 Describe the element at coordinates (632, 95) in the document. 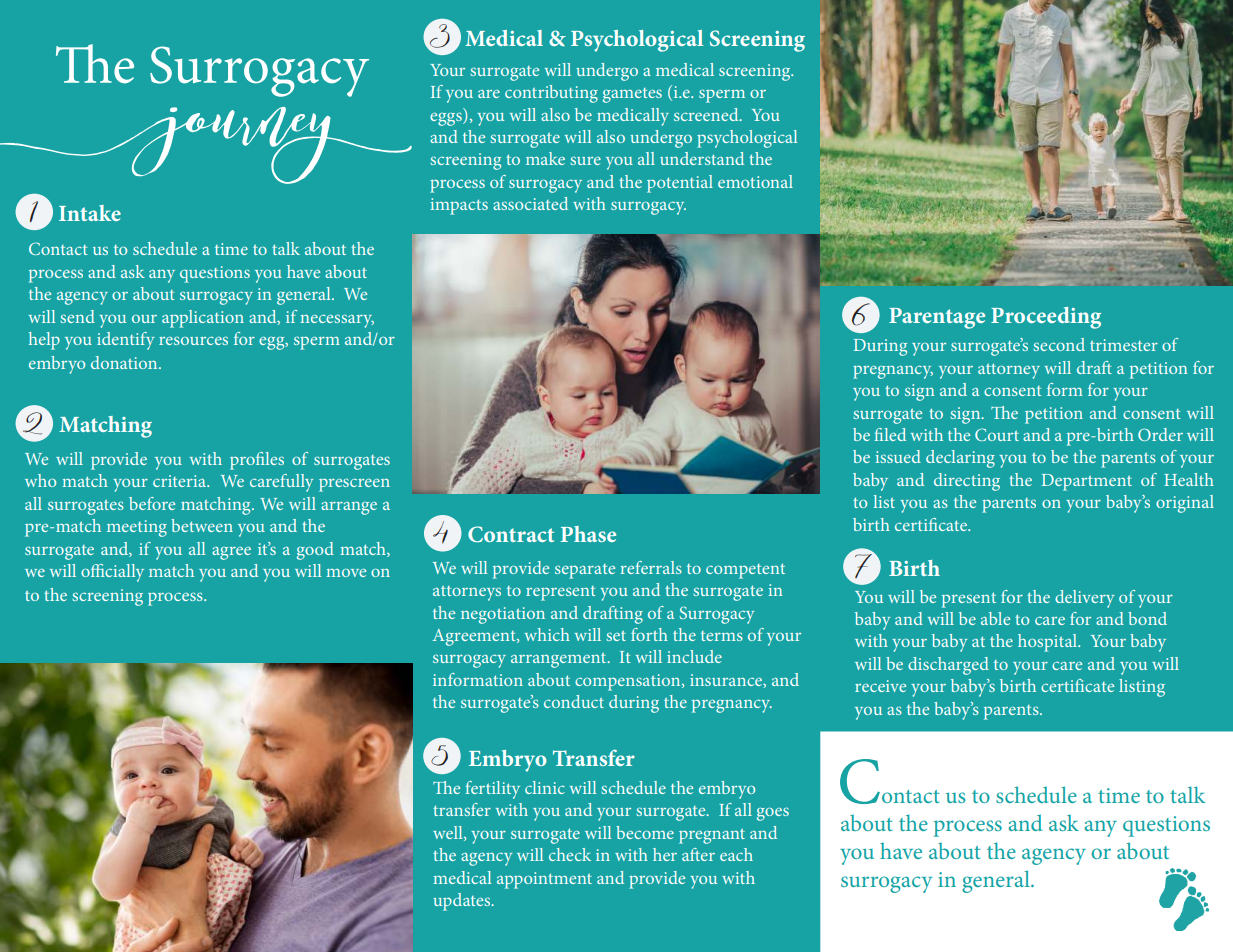

I see `gametes` at that location.
